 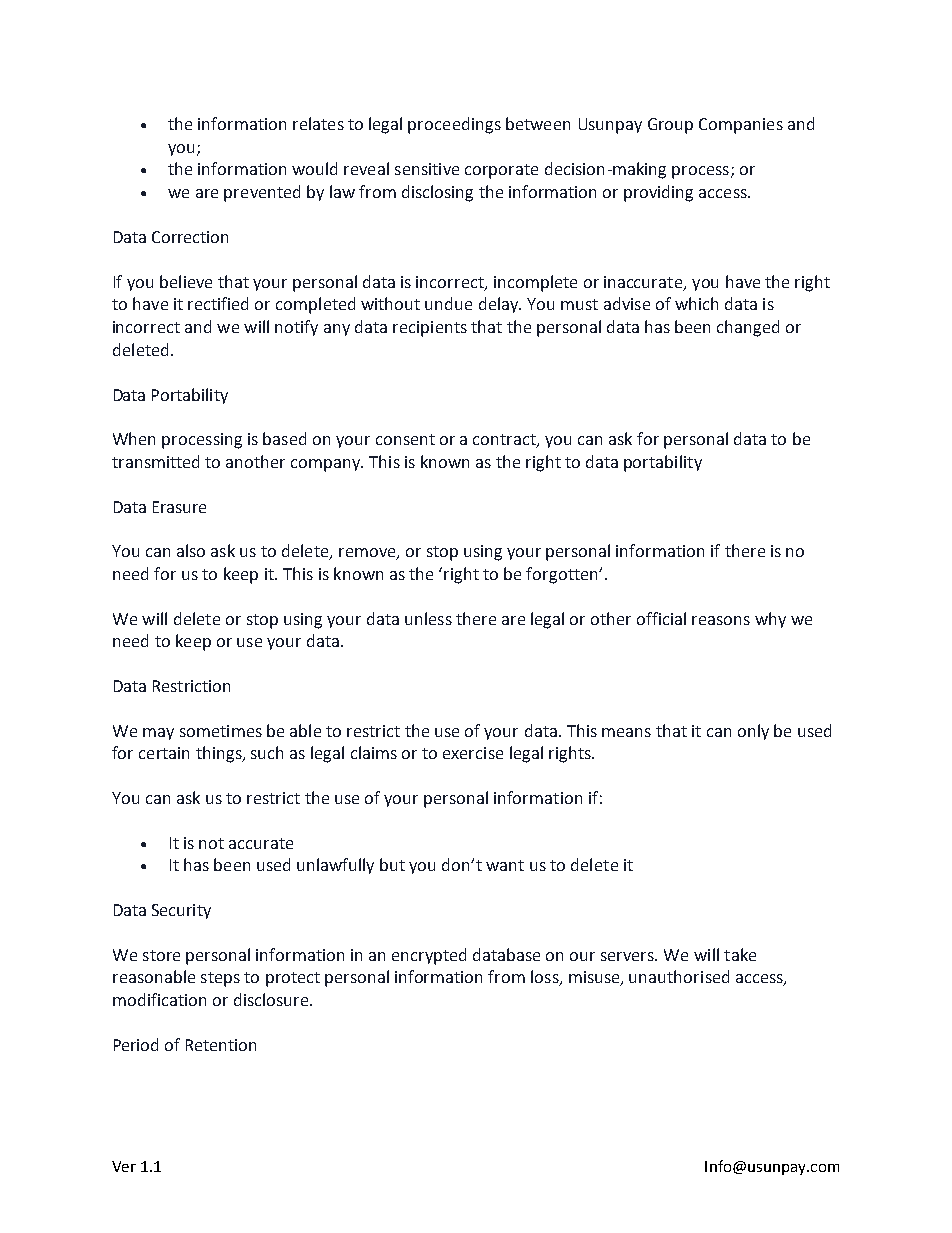 I want to click on prevented, so click(x=262, y=193).
